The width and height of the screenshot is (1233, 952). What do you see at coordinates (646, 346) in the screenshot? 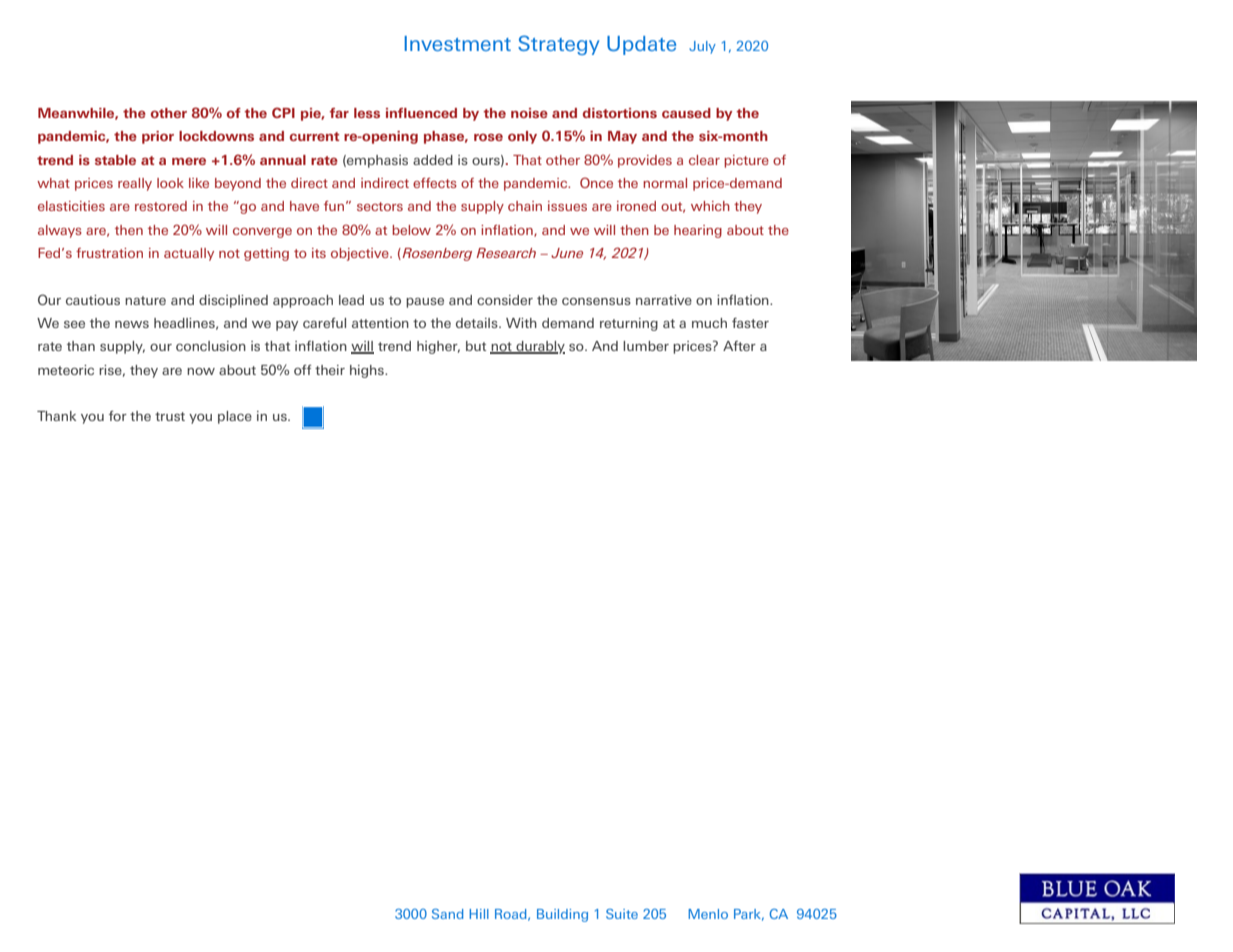
I see `lumber` at bounding box center [646, 346].
